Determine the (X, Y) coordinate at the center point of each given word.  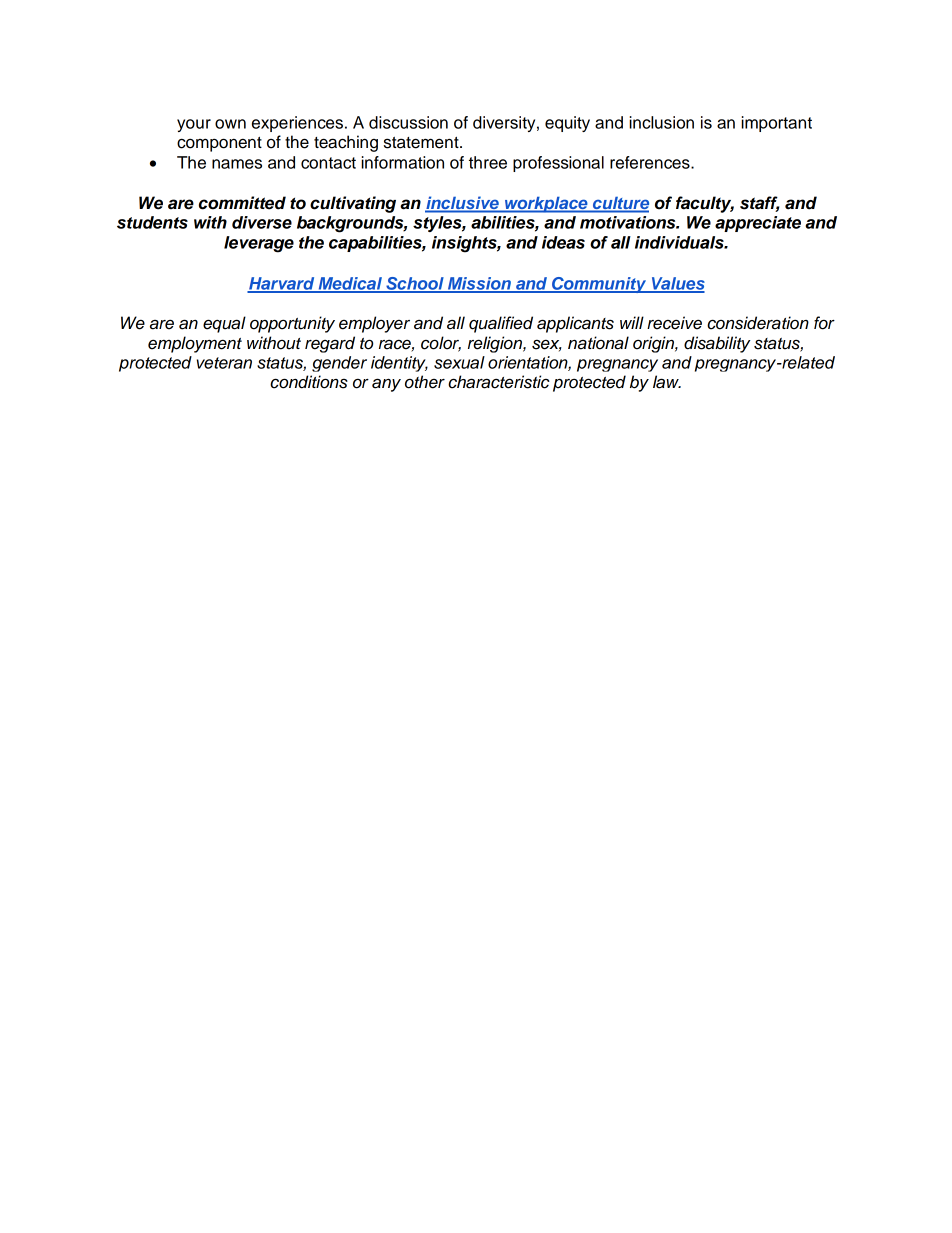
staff (759, 204)
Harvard (282, 284)
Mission (479, 284)
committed (242, 203)
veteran (224, 363)
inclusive (463, 204)
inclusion (661, 122)
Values (677, 284)
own (230, 124)
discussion (408, 122)
